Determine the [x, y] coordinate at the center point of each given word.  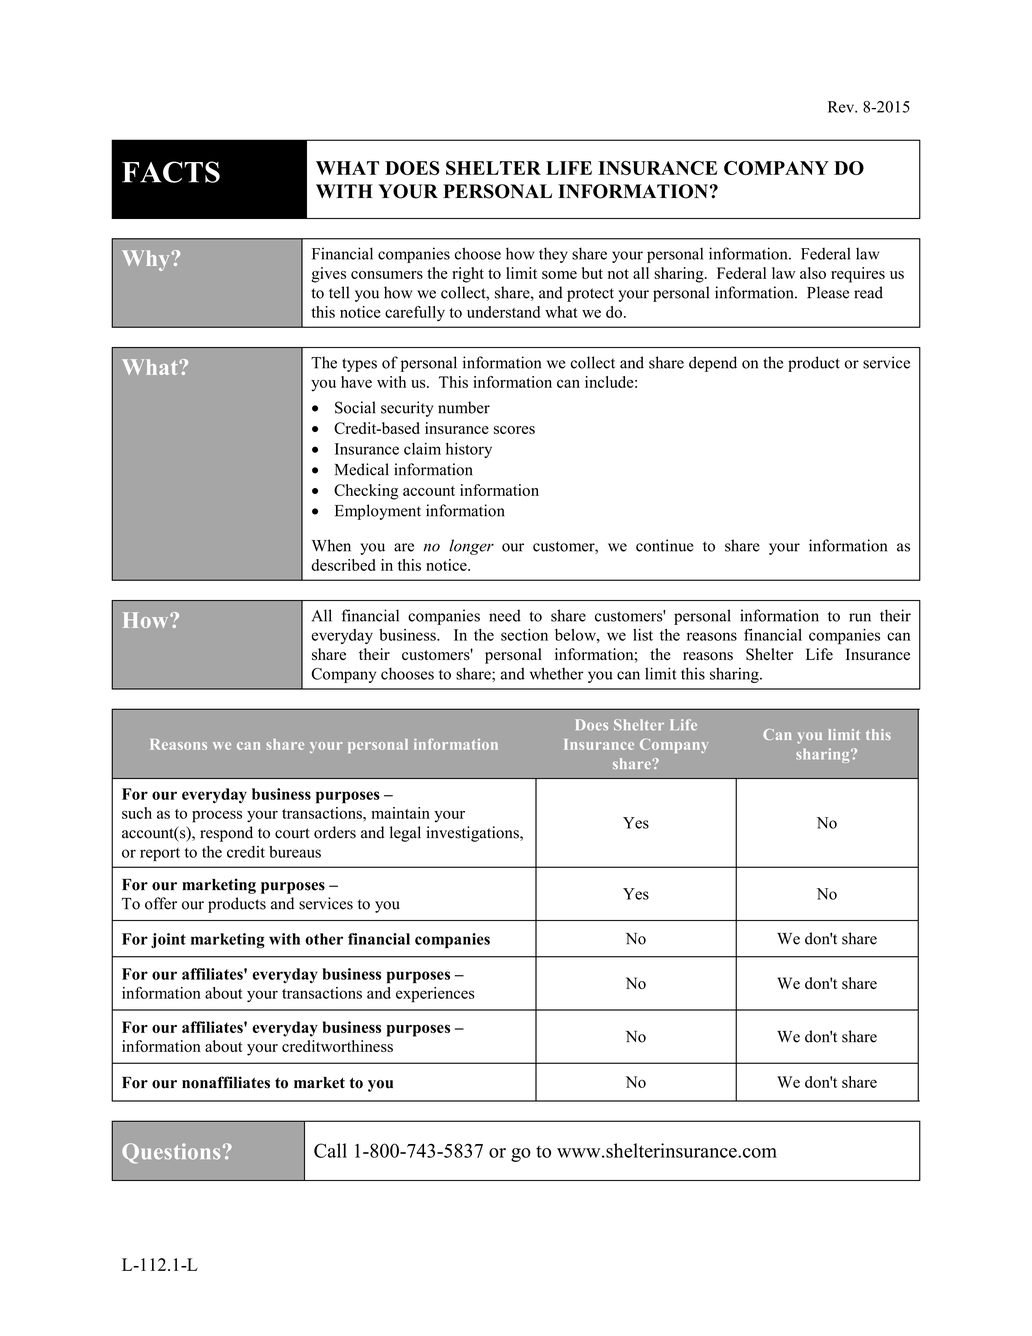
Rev [842, 107]
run [860, 617]
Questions [171, 1153]
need [505, 615]
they [553, 255]
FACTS [171, 172]
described [343, 565]
